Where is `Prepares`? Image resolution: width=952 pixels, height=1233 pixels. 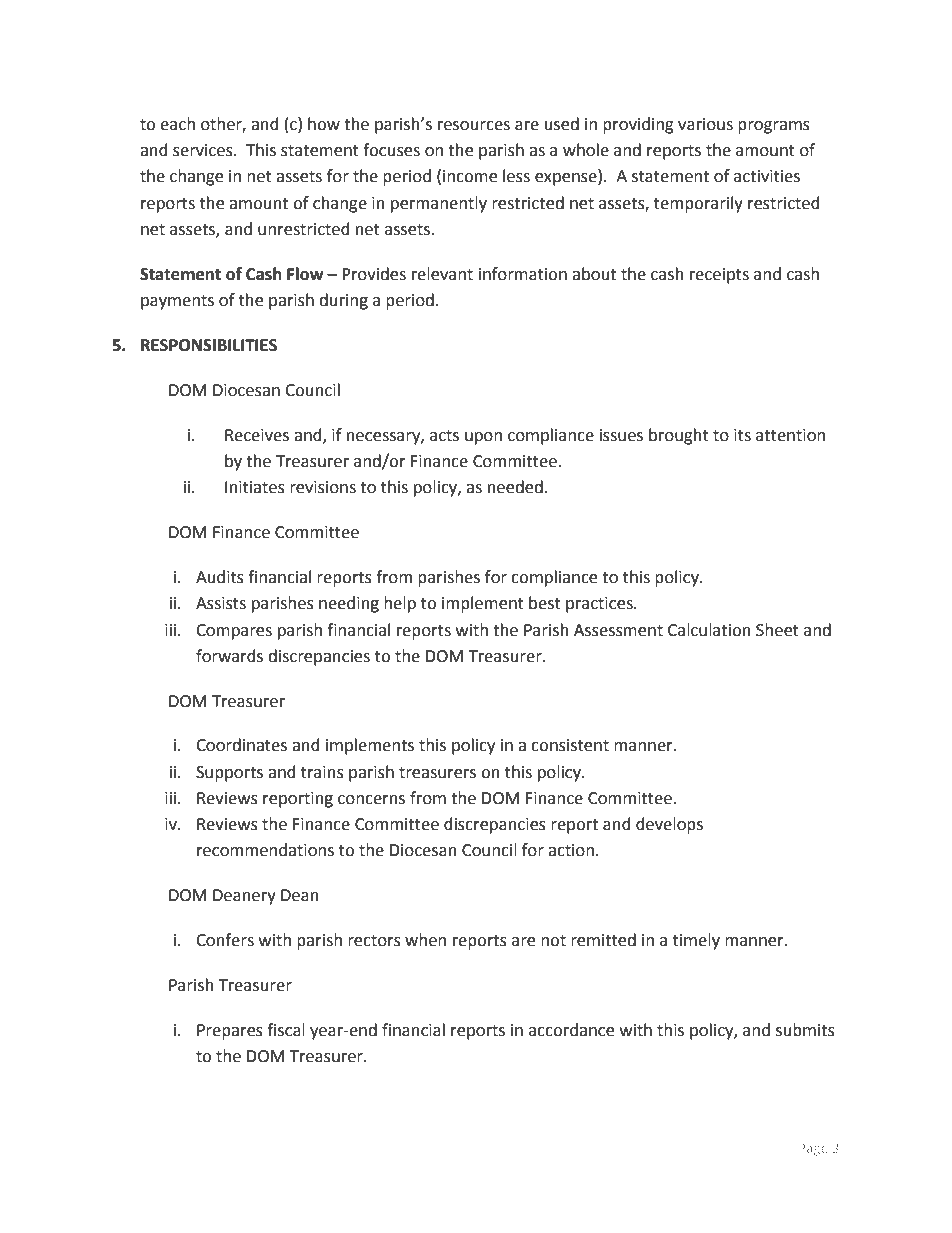
Prepares is located at coordinates (230, 1032).
